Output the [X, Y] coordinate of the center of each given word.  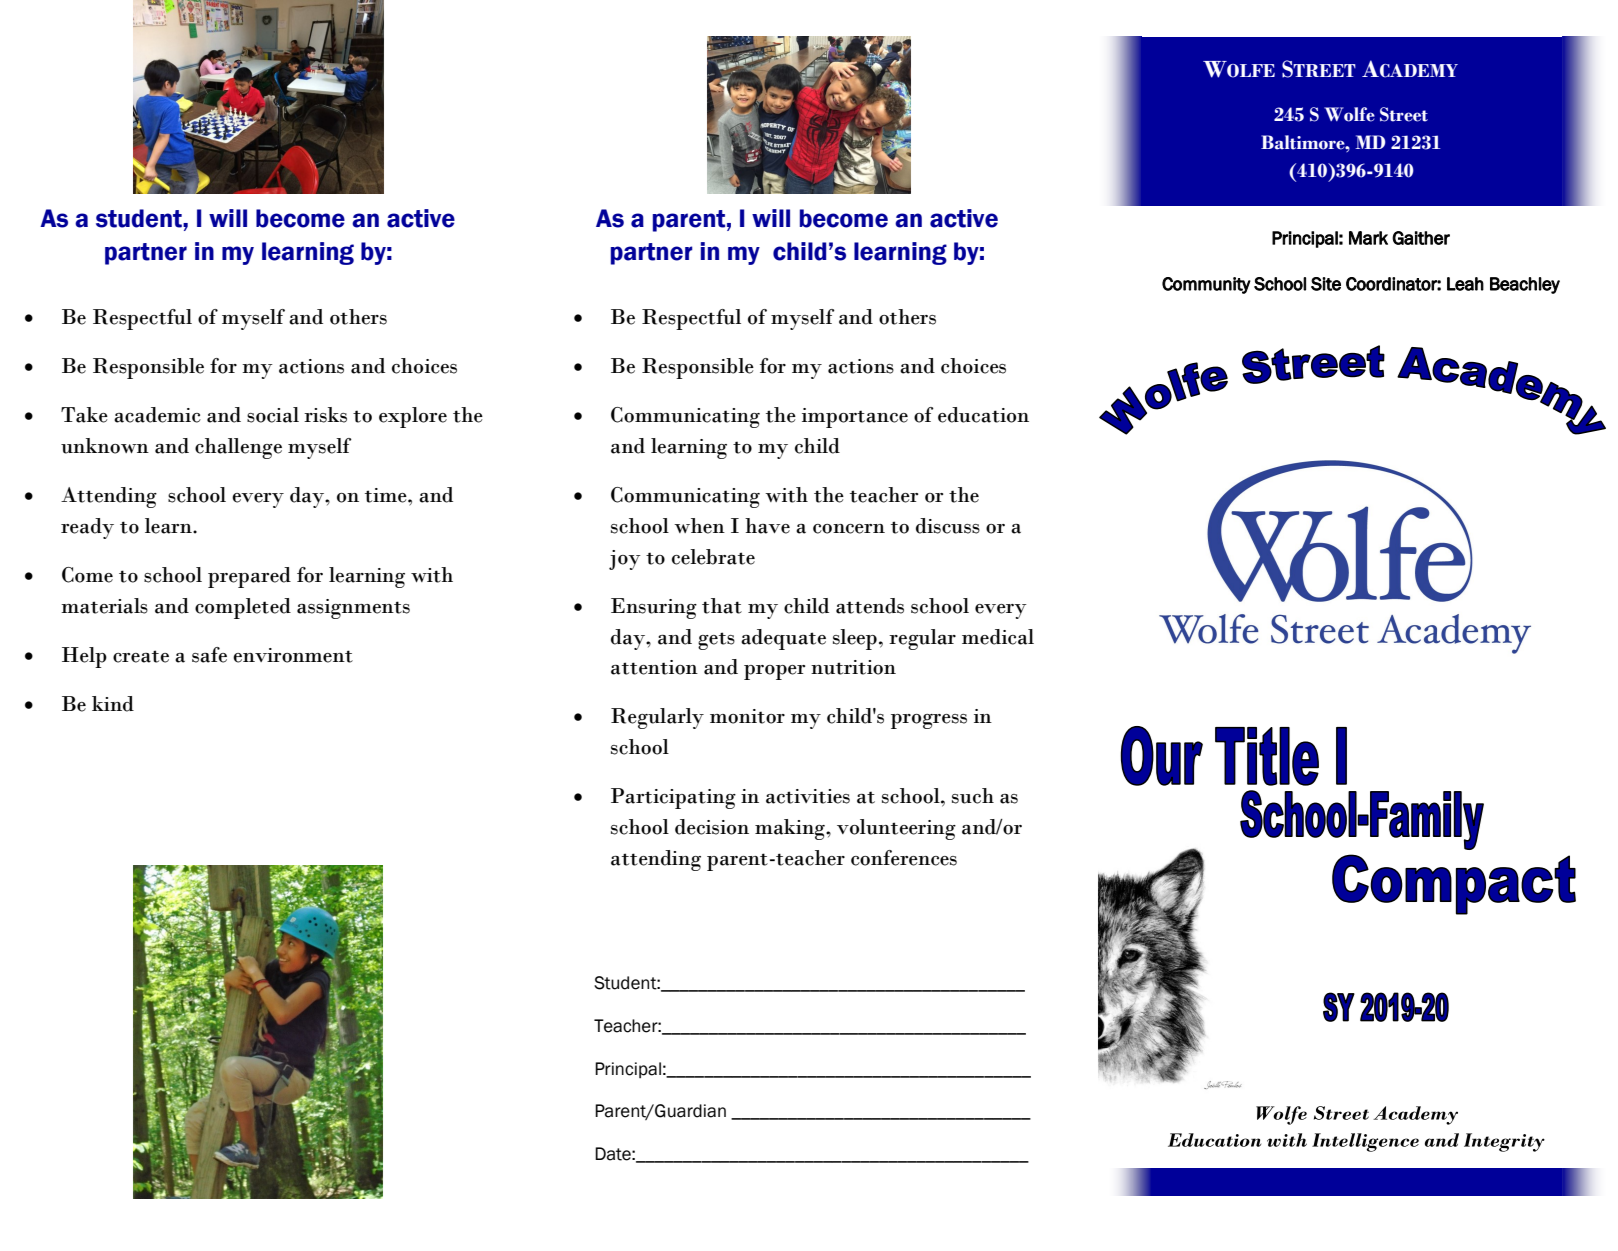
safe [209, 655]
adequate [783, 639]
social [273, 415]
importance [855, 418]
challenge [238, 448]
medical [998, 637]
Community [1206, 285]
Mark [1368, 238]
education [983, 415]
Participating [673, 798]
